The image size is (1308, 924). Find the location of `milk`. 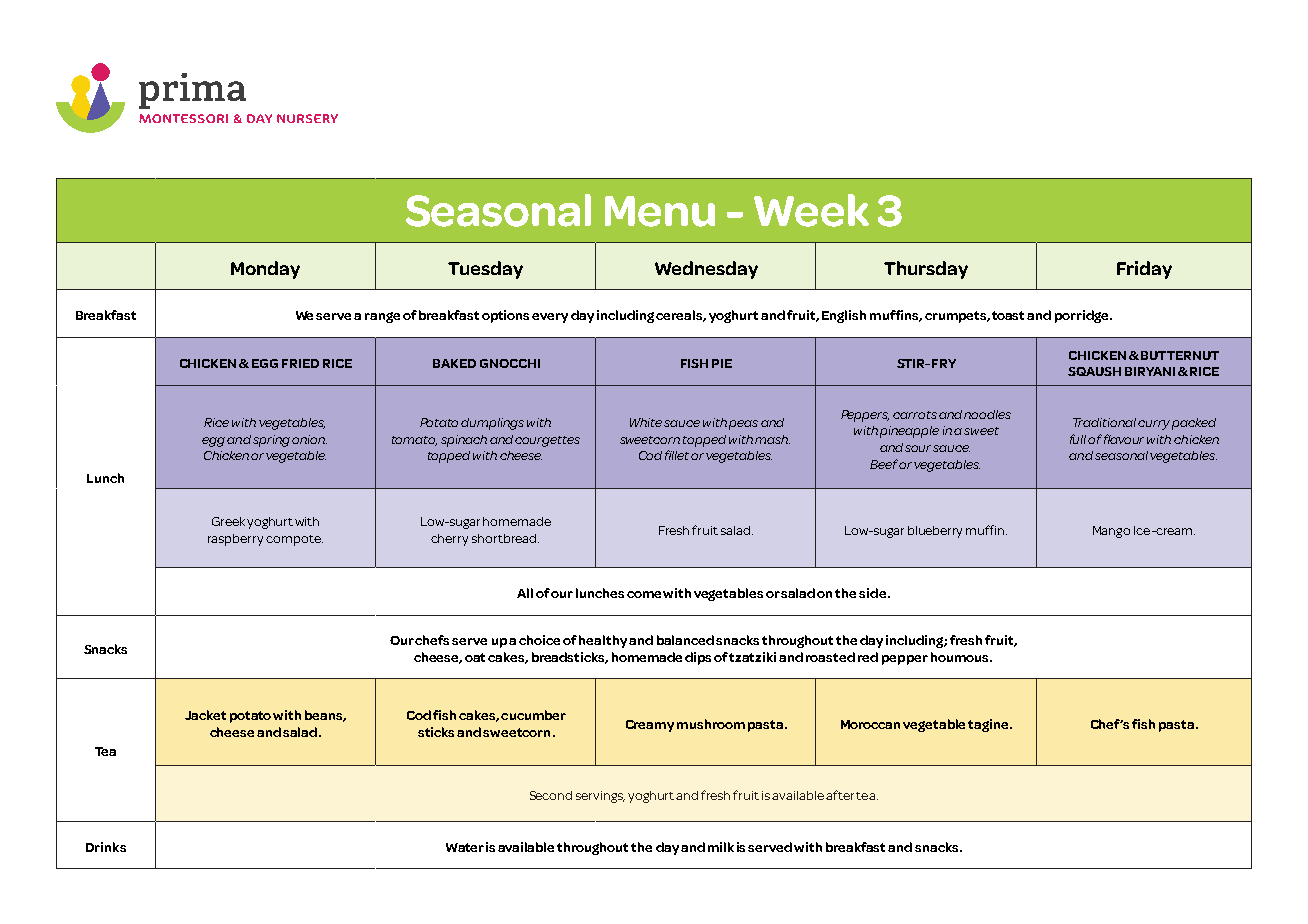

milk is located at coordinates (721, 847).
